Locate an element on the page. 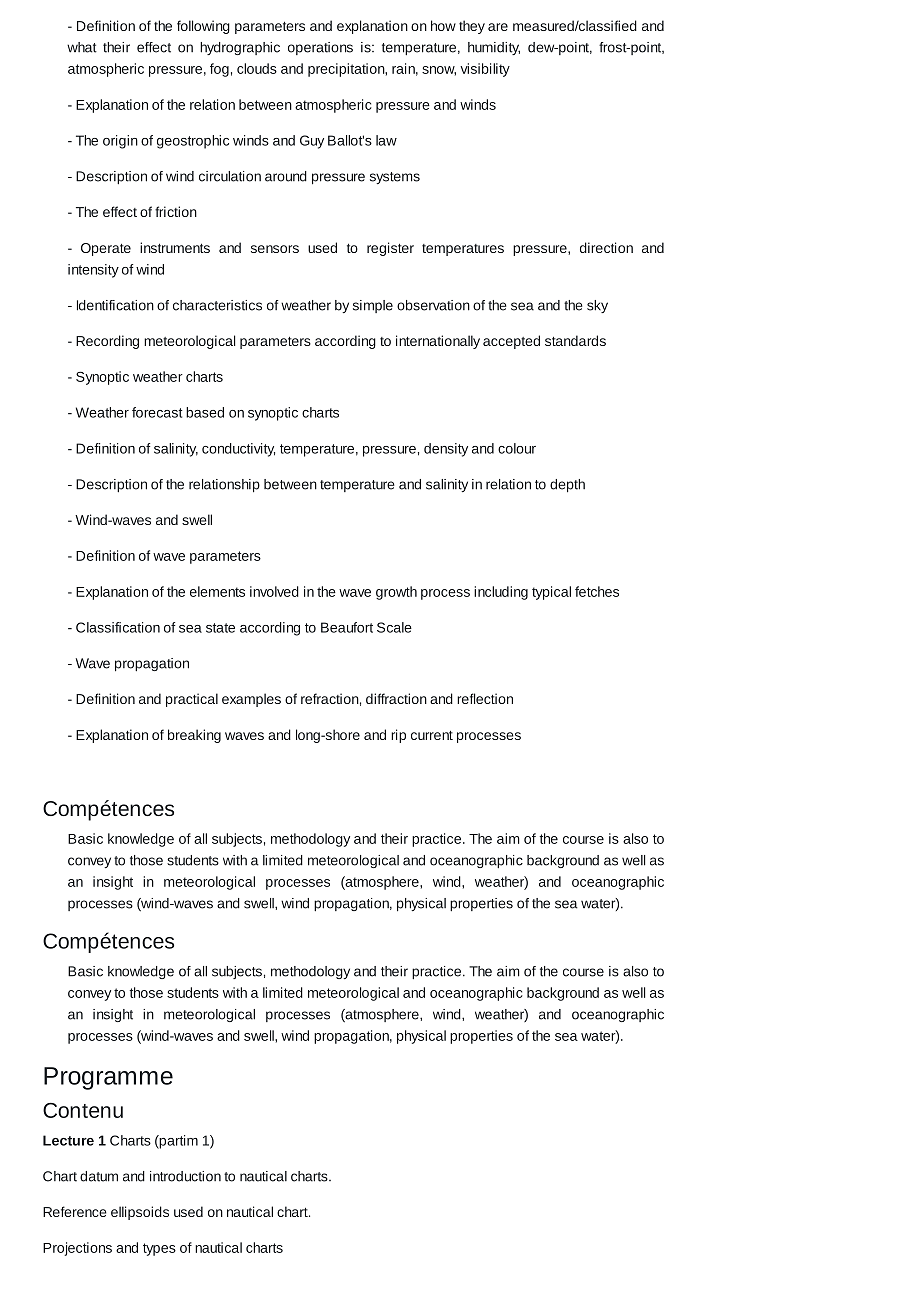 The height and width of the document is (1308, 924). what is located at coordinates (82, 47).
